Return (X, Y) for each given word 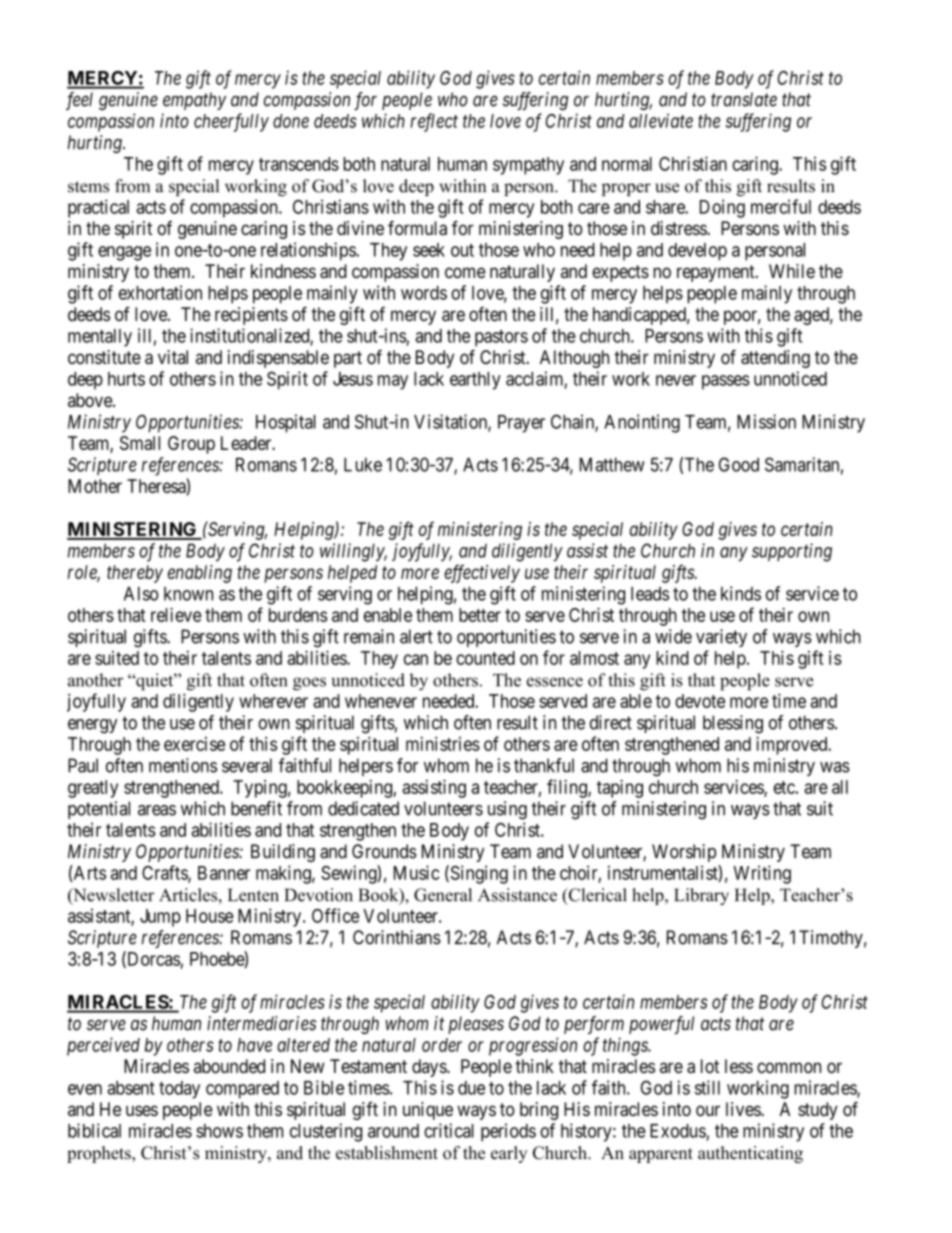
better (480, 615)
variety (721, 638)
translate (744, 99)
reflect (434, 122)
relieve (176, 614)
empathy (194, 101)
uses (142, 1110)
